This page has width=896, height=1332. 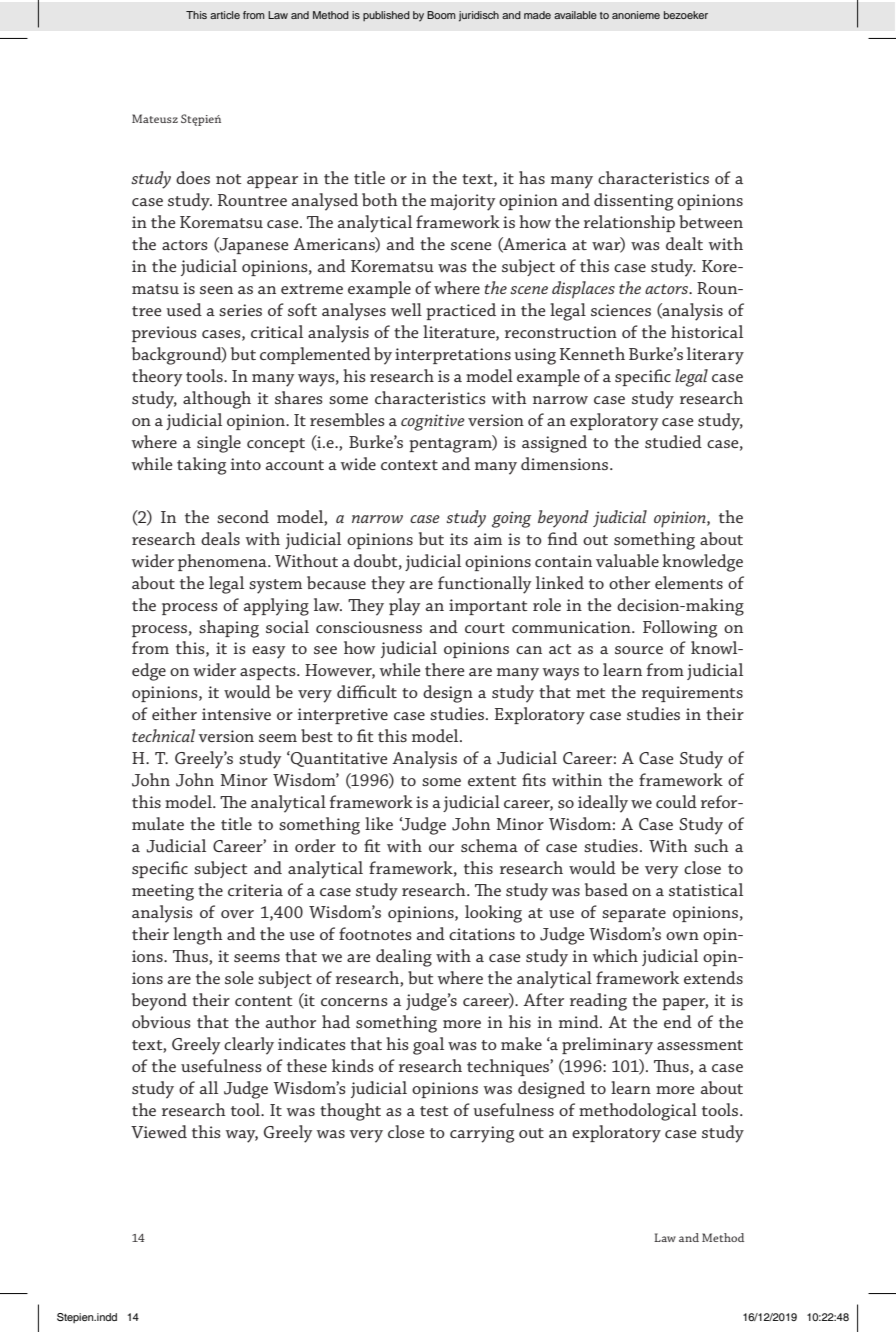 What do you see at coordinates (461, 311) in the page?
I see `practiced` at bounding box center [461, 311].
